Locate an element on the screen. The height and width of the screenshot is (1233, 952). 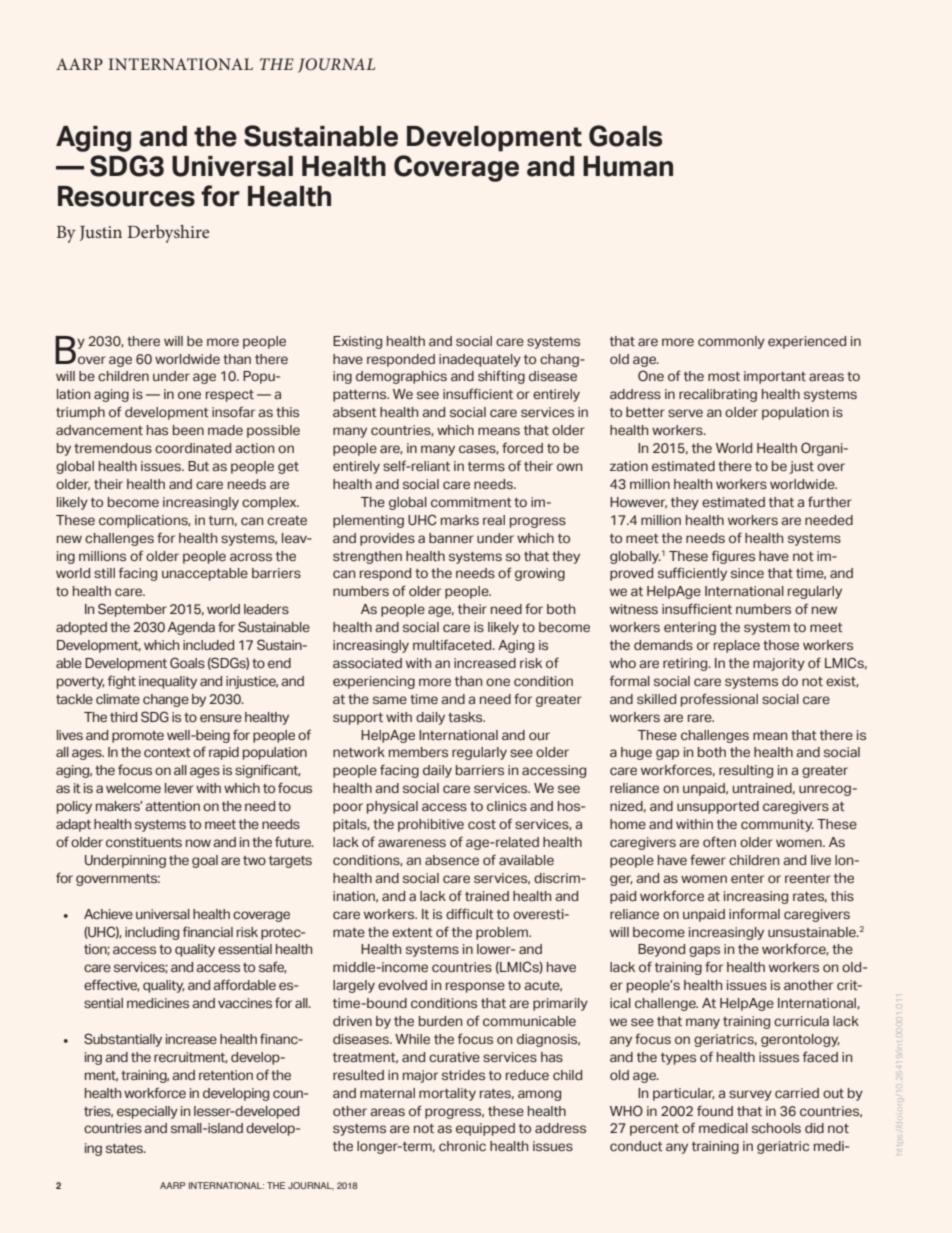
mortality is located at coordinates (447, 1094).
